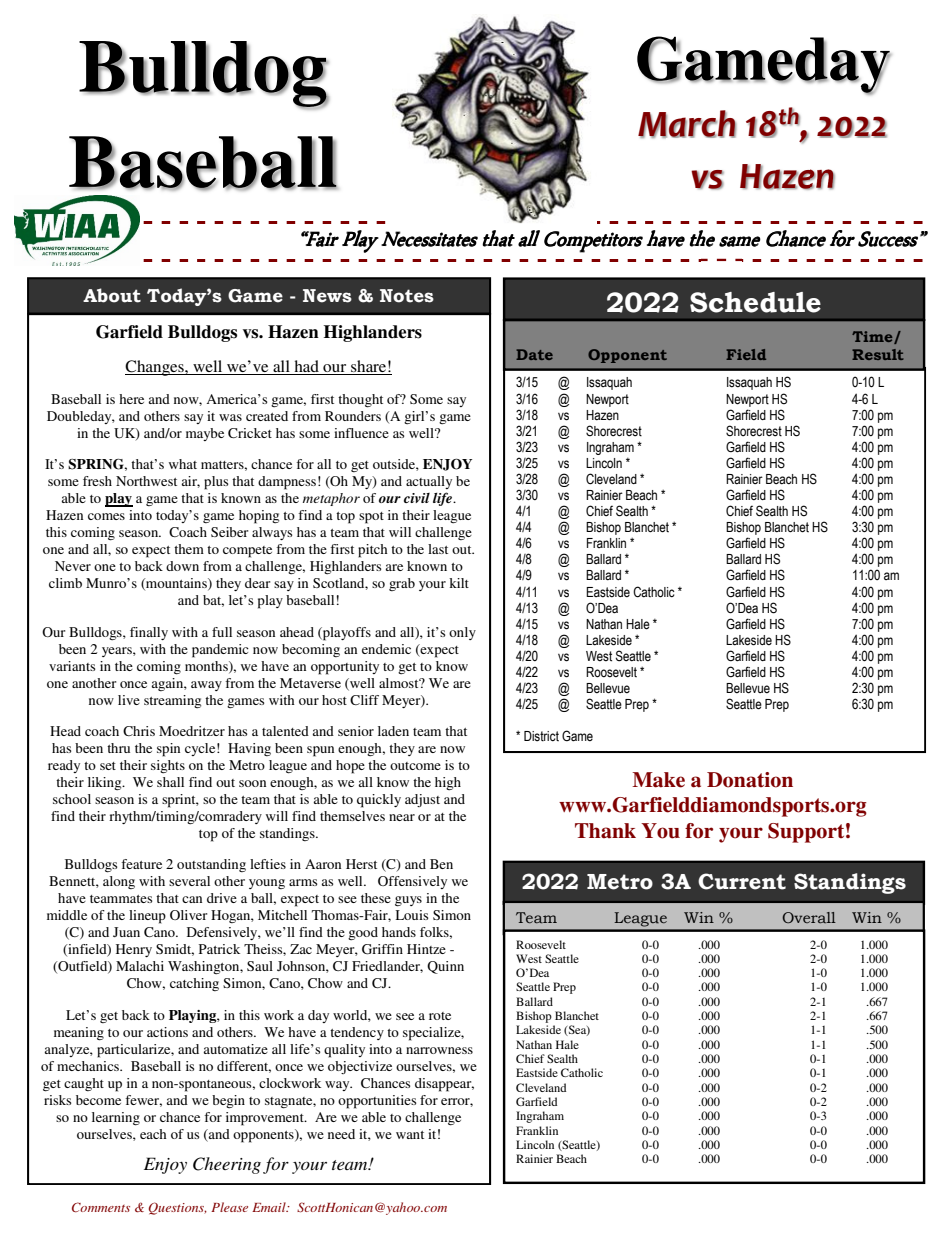 The height and width of the screenshot is (1233, 952). What do you see at coordinates (178, 1208) in the screenshot?
I see `Questions` at bounding box center [178, 1208].
